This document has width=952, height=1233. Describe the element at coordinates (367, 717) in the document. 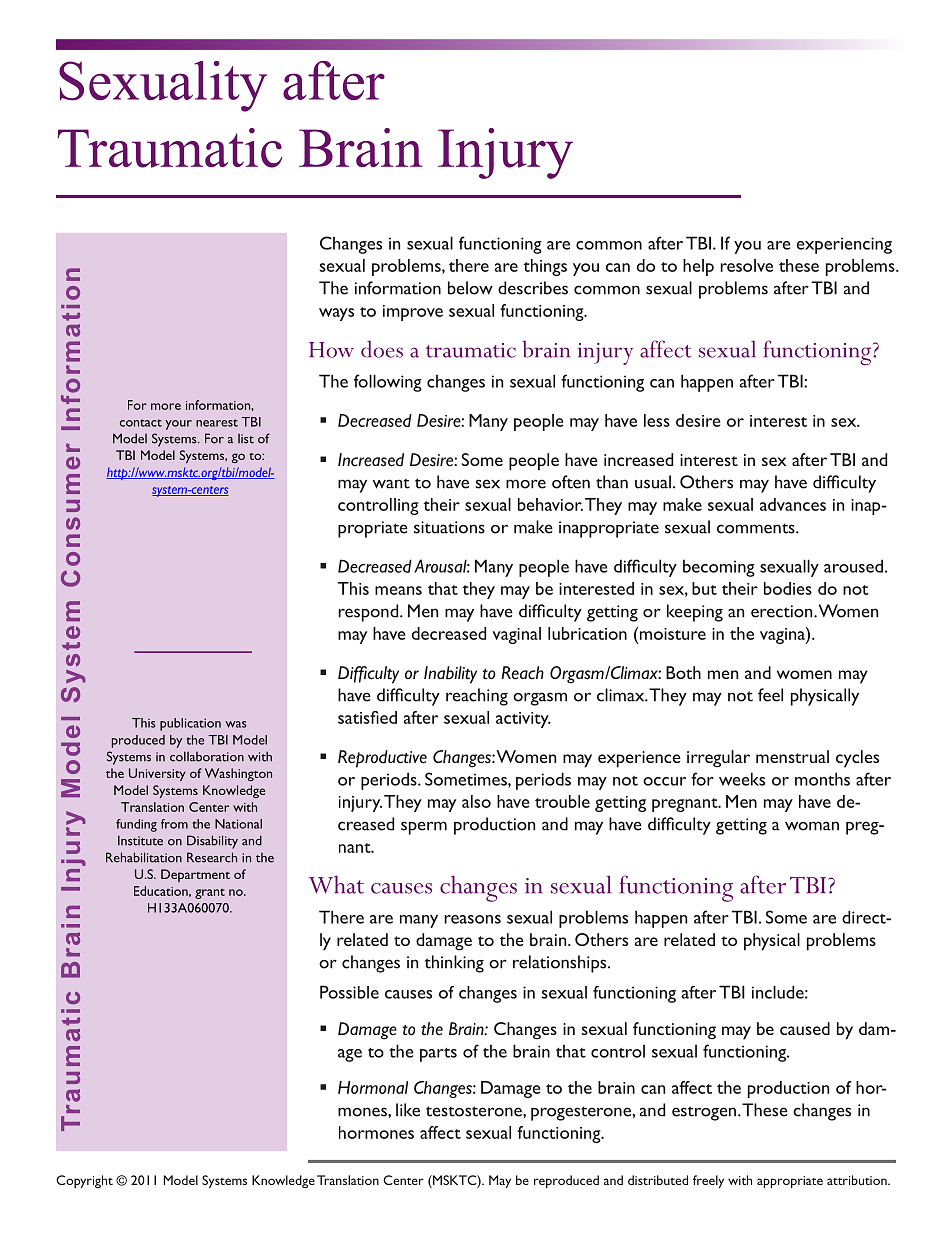

I see `satisfied` at that location.
